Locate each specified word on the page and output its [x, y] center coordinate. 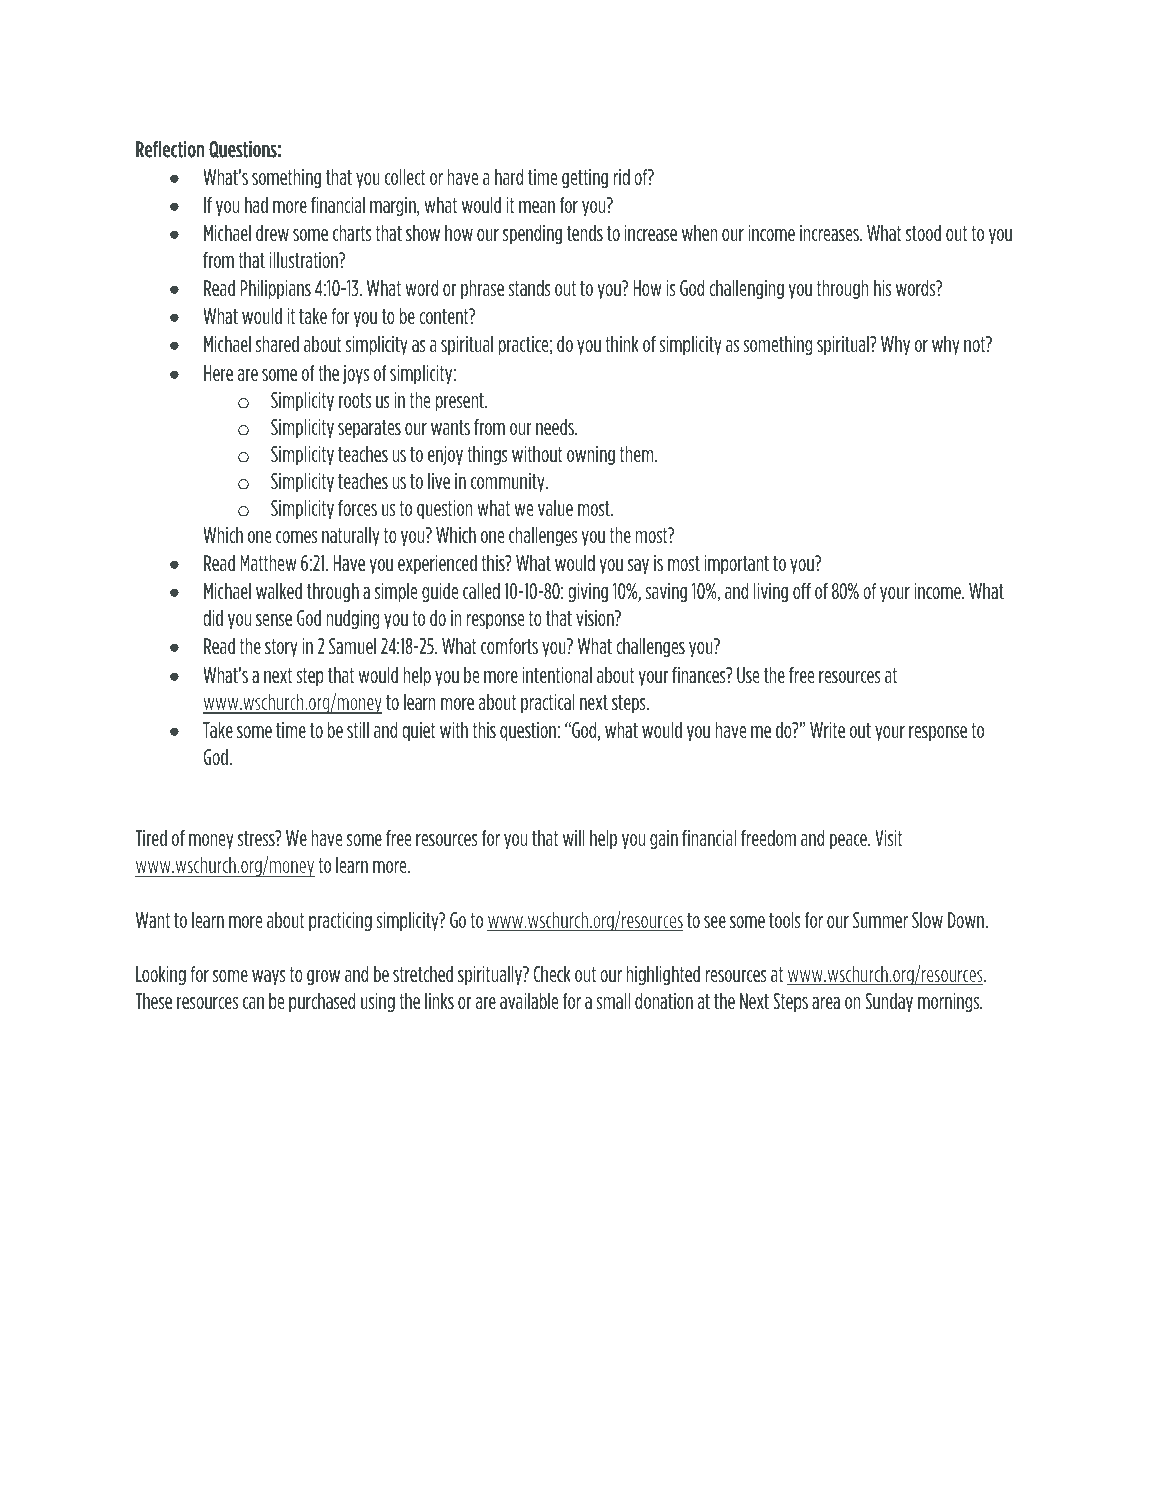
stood [923, 233]
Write [827, 730]
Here [218, 373]
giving [588, 592]
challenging [746, 289]
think [621, 344]
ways [269, 977]
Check [551, 974]
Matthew [268, 563]
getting [585, 178]
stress [257, 838]
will [574, 838]
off [802, 591]
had [256, 205]
